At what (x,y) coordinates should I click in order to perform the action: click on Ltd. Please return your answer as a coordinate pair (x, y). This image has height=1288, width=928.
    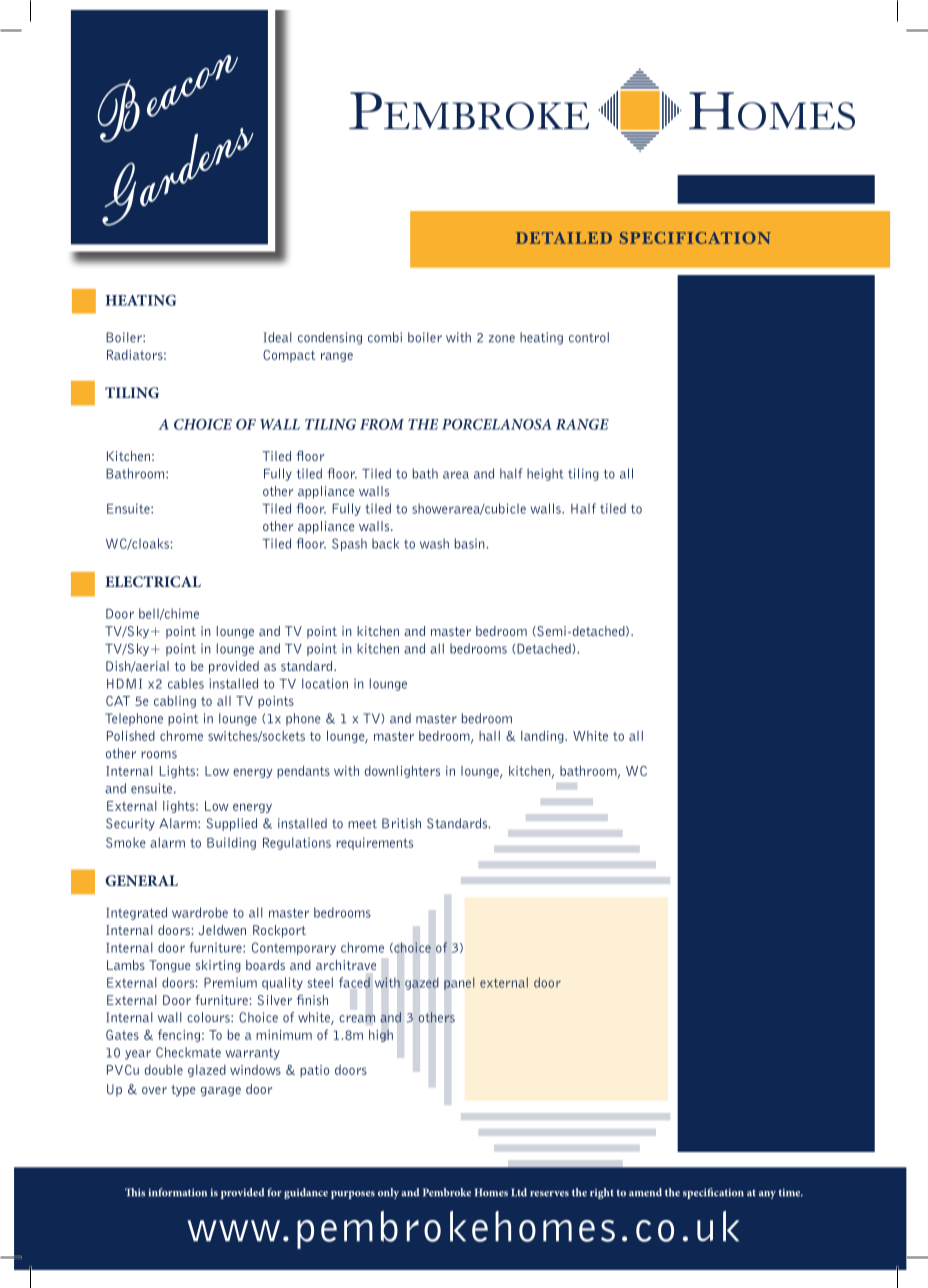
    Looking at the image, I should click on (519, 1192).
